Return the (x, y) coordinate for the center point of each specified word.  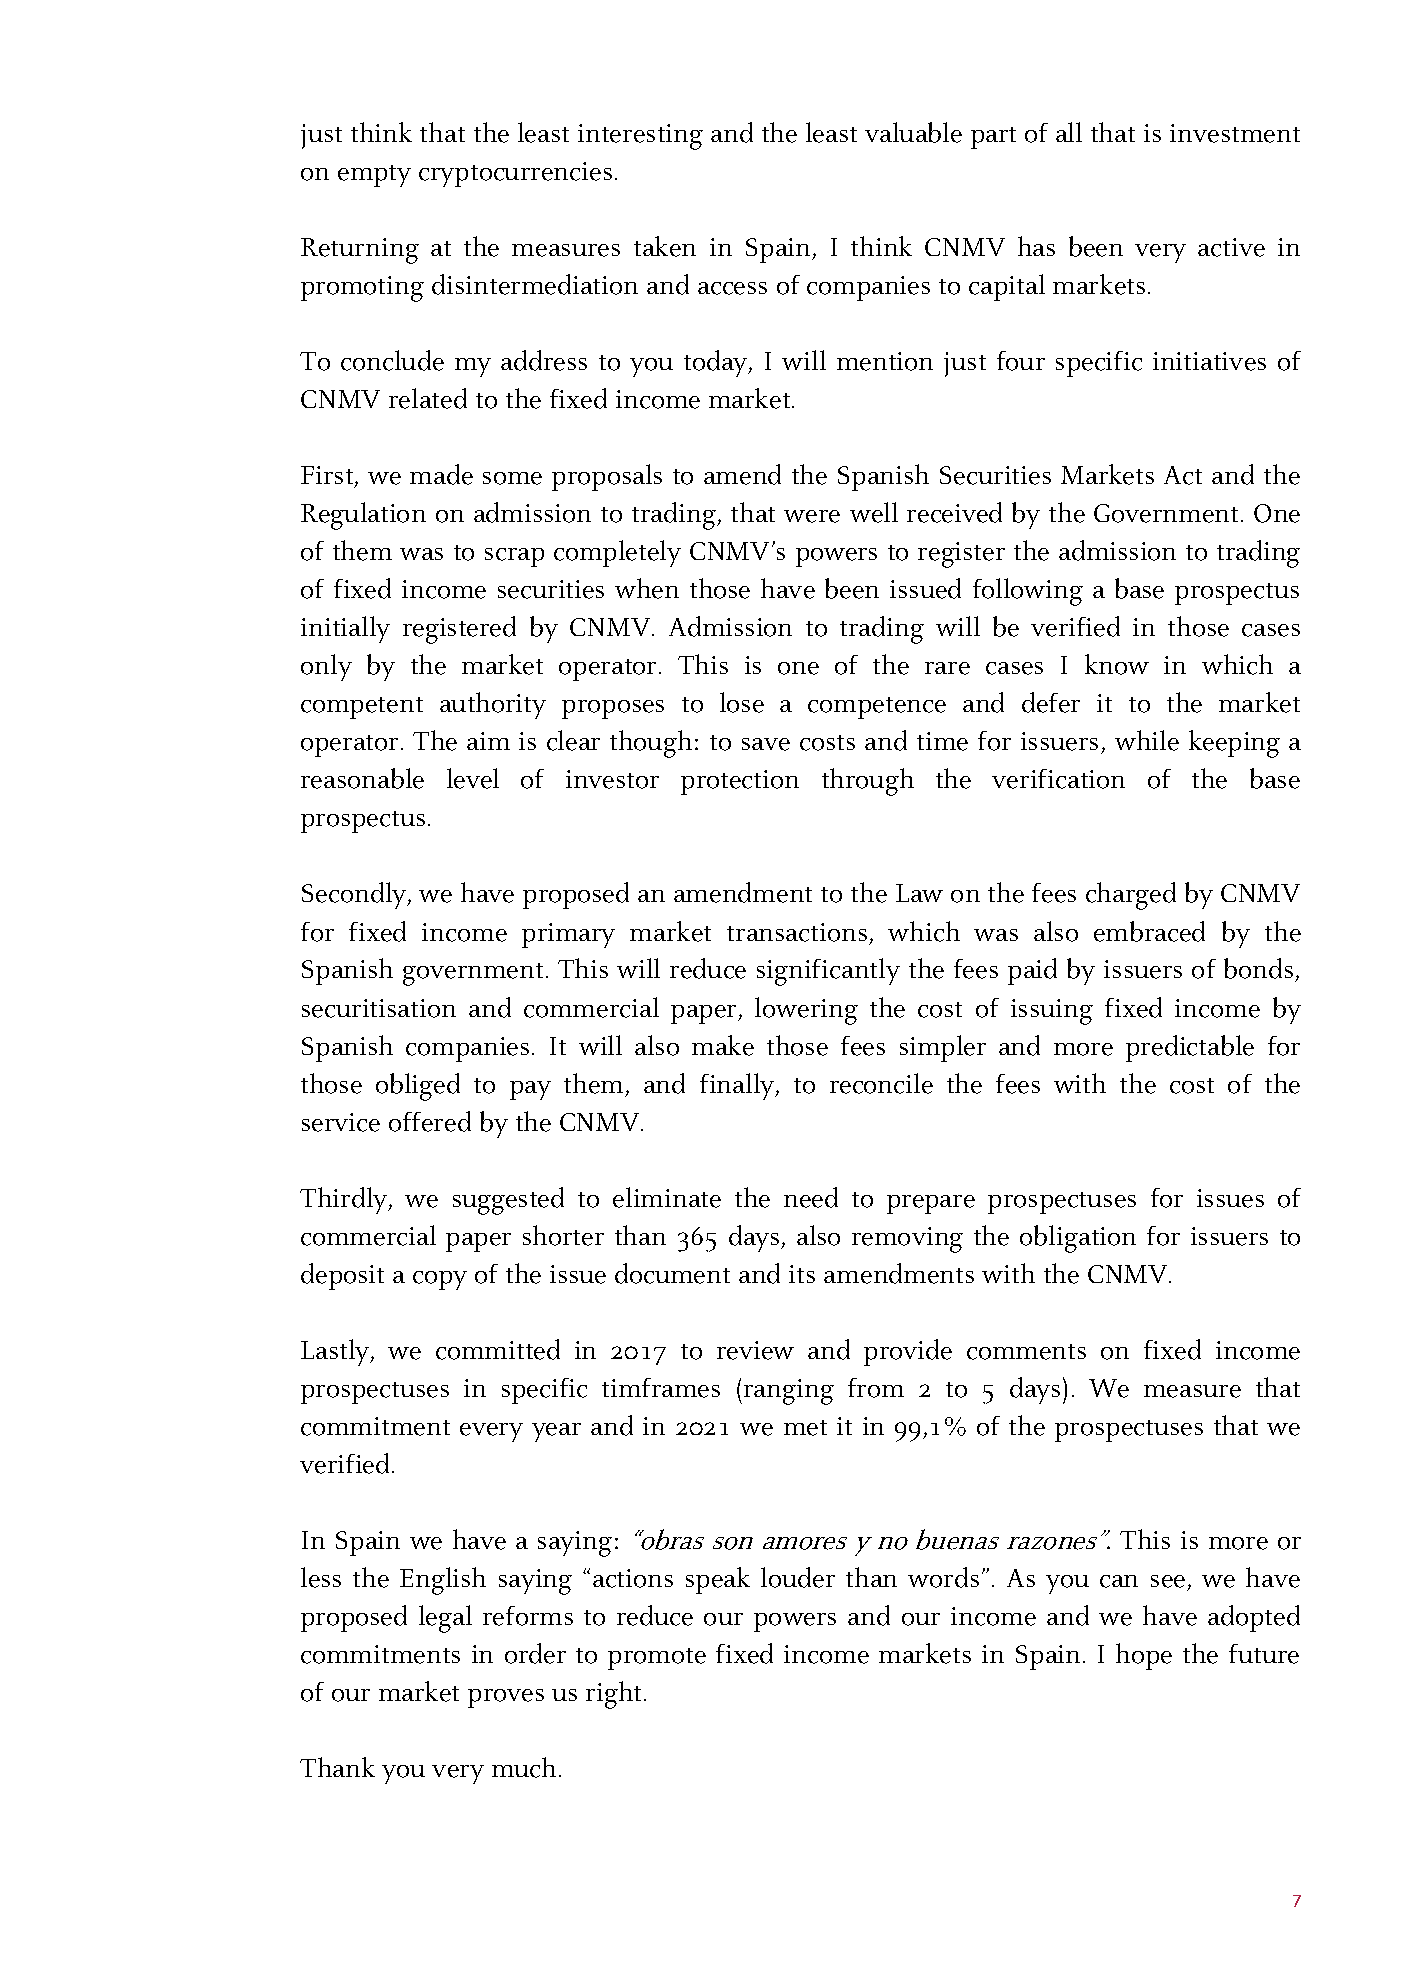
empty (374, 176)
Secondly (355, 895)
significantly (828, 972)
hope (1144, 1656)
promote (657, 1659)
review (755, 1350)
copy (440, 1280)
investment (1235, 133)
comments (1026, 1352)
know (1117, 664)
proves (506, 1698)
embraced (1149, 931)
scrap (514, 557)
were (812, 516)
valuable (913, 132)
